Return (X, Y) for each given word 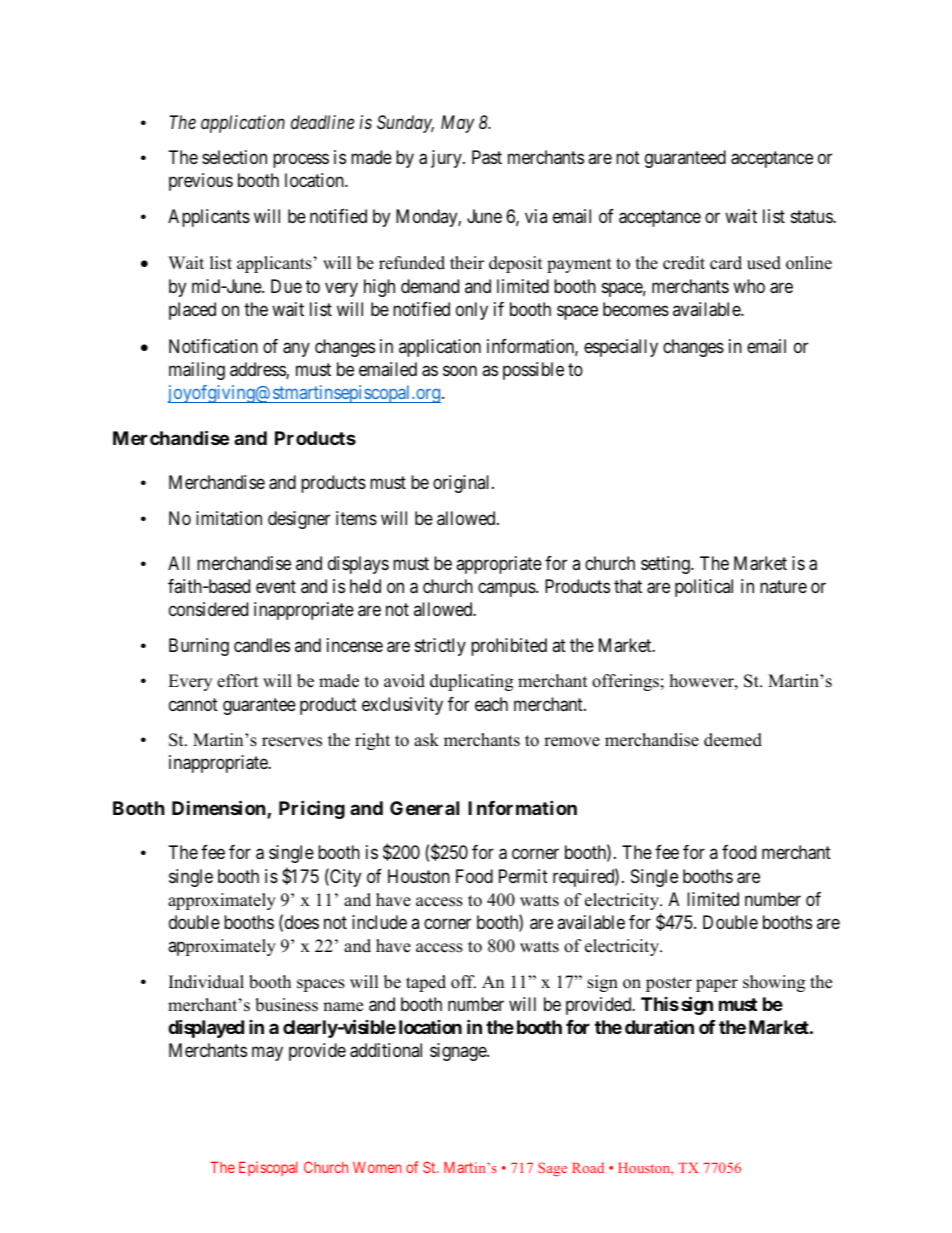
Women (377, 1167)
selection (234, 157)
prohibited (509, 647)
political (704, 588)
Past (487, 157)
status (812, 216)
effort (238, 681)
